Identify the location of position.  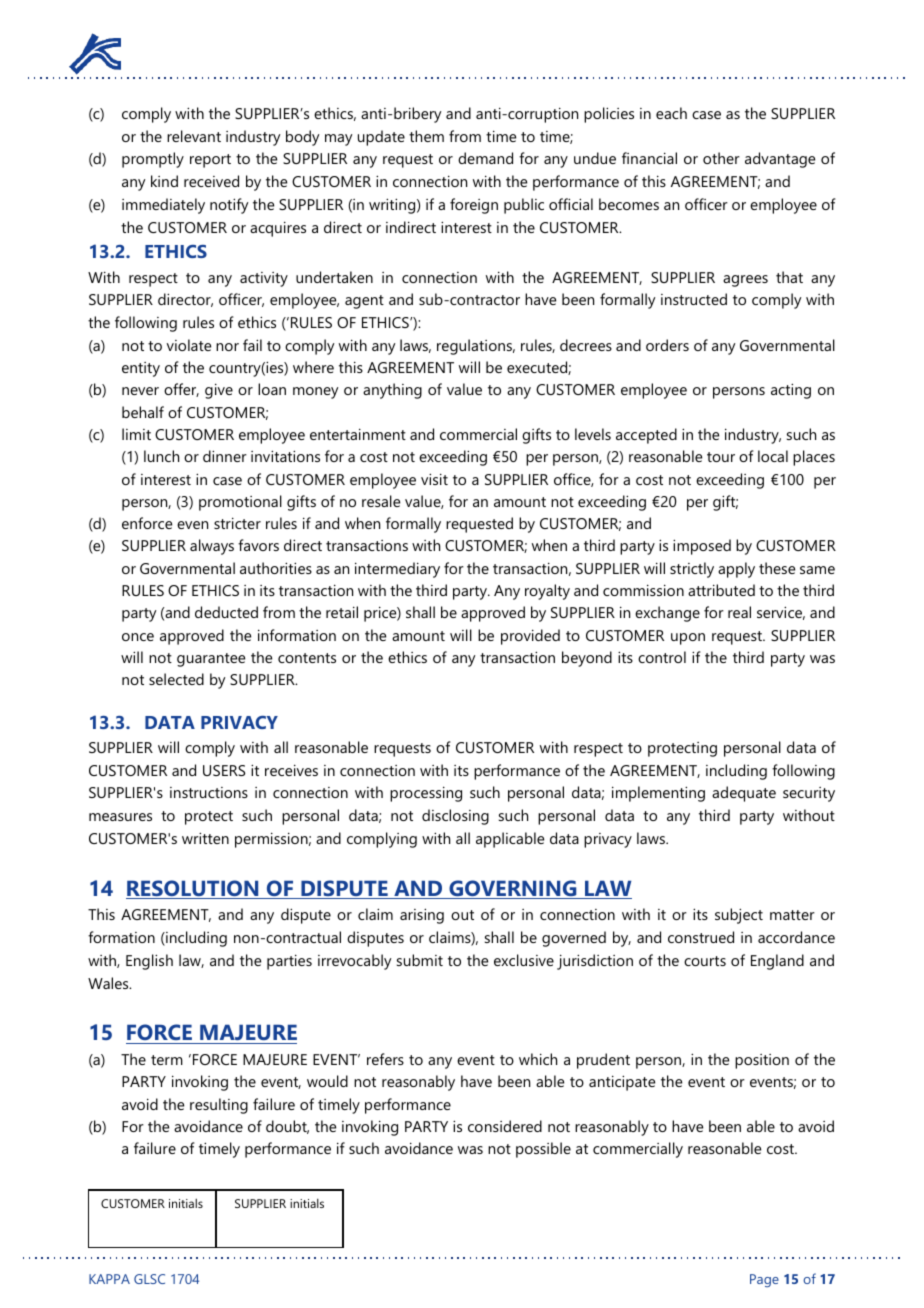
(762, 1061).
